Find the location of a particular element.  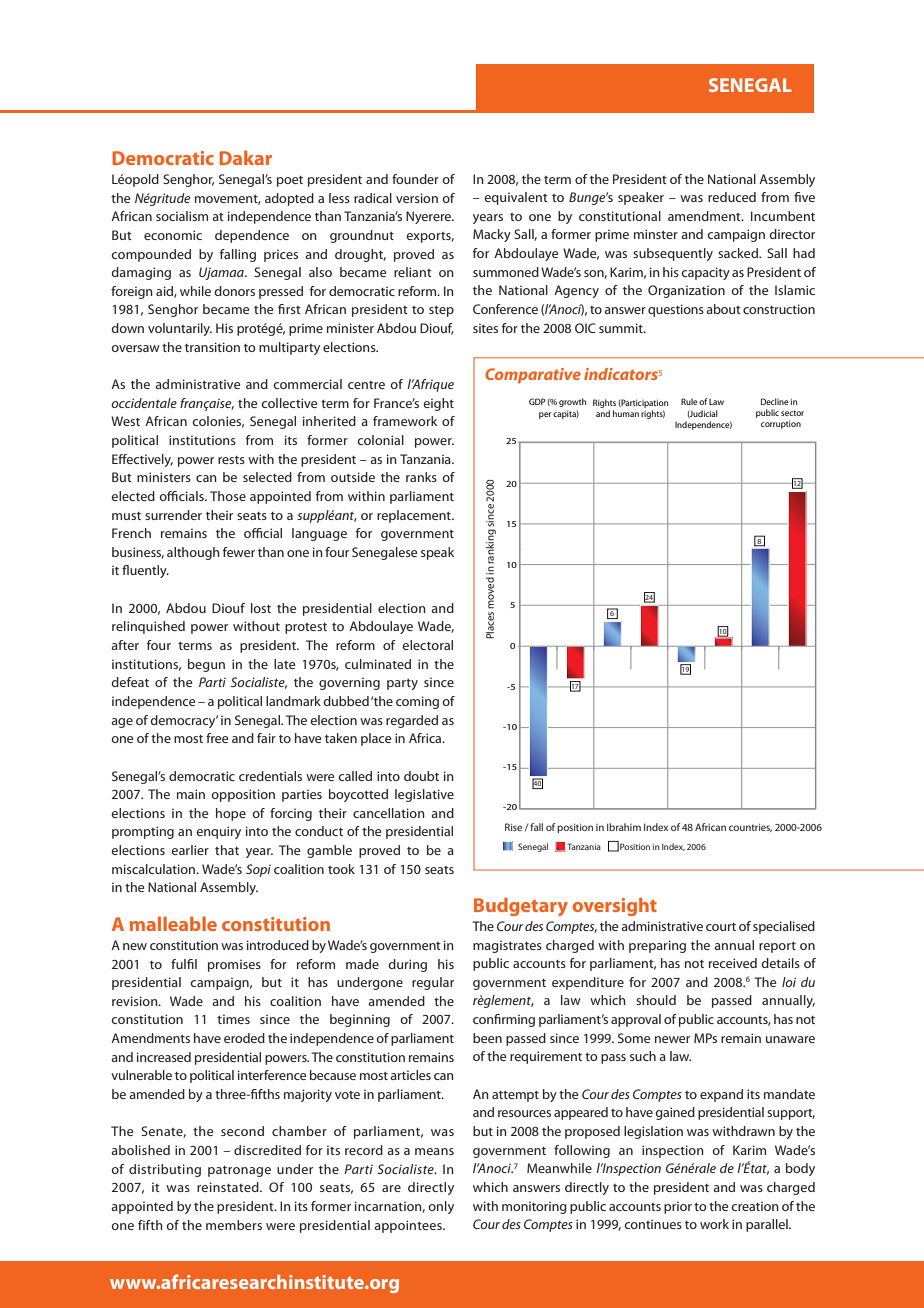

Rule is located at coordinates (689, 401).
